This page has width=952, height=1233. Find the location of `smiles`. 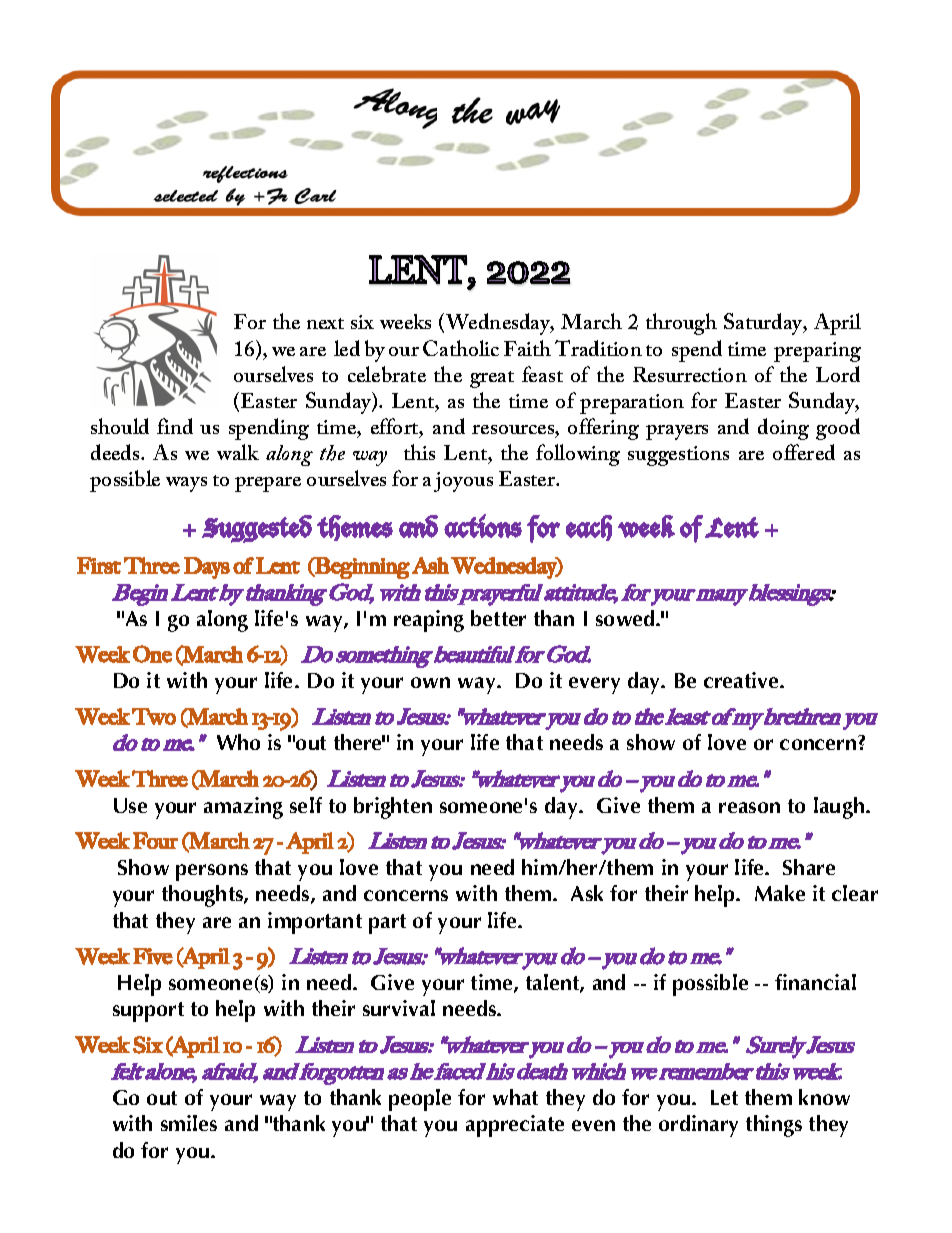

smiles is located at coordinates (189, 1123).
